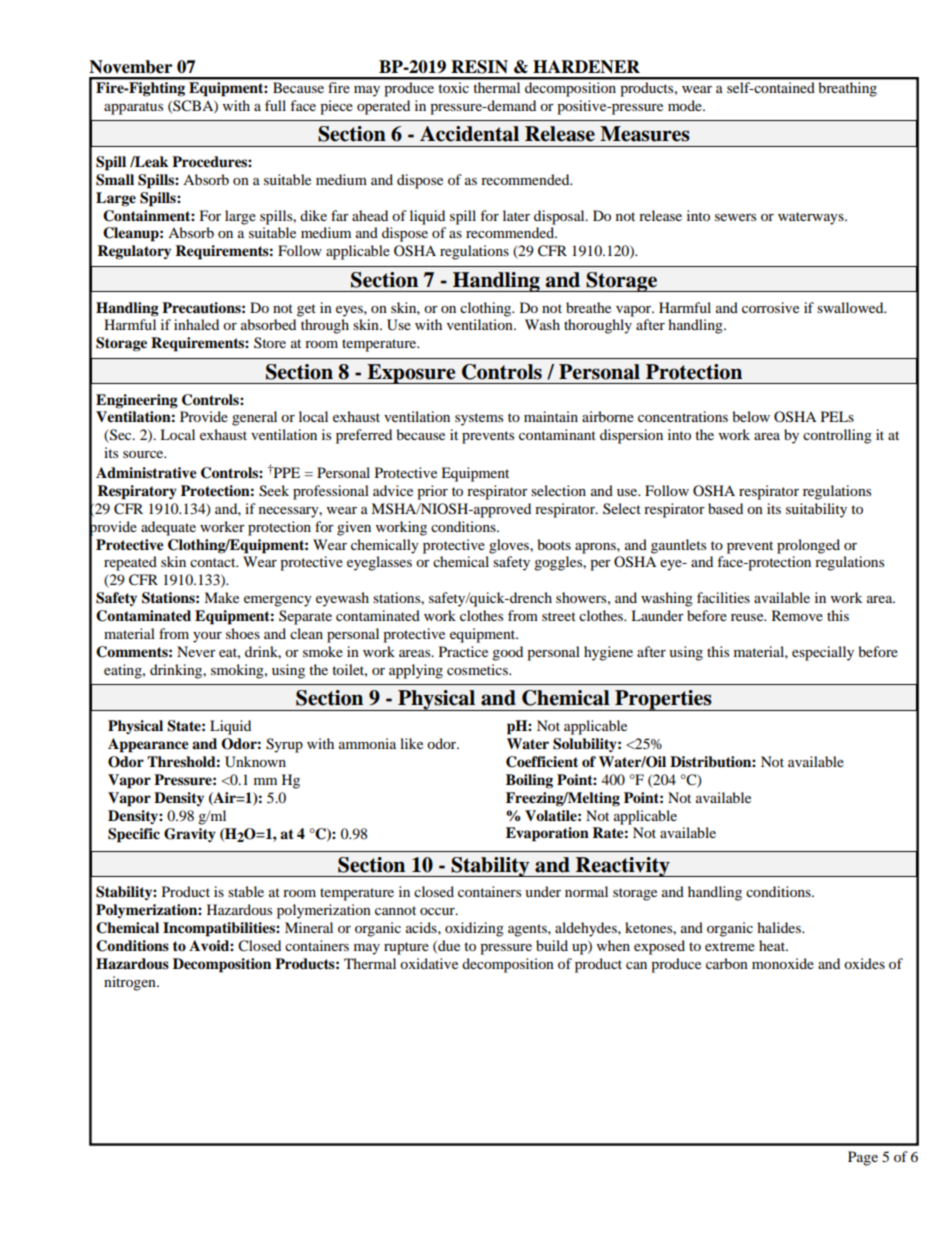 The height and width of the screenshot is (1233, 952). What do you see at coordinates (196, 324) in the screenshot?
I see `inhaled` at bounding box center [196, 324].
